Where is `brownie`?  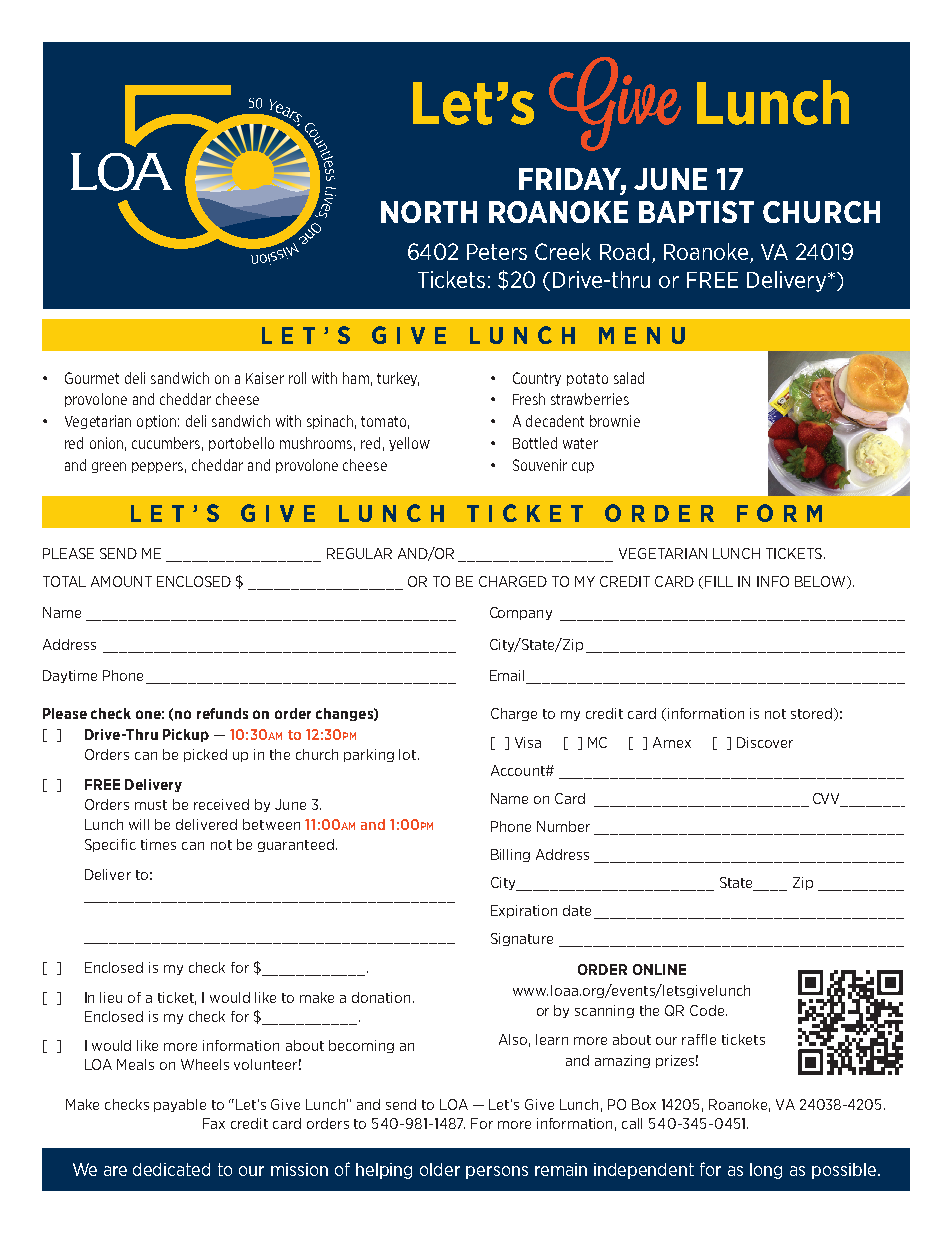
brownie is located at coordinates (615, 421).
